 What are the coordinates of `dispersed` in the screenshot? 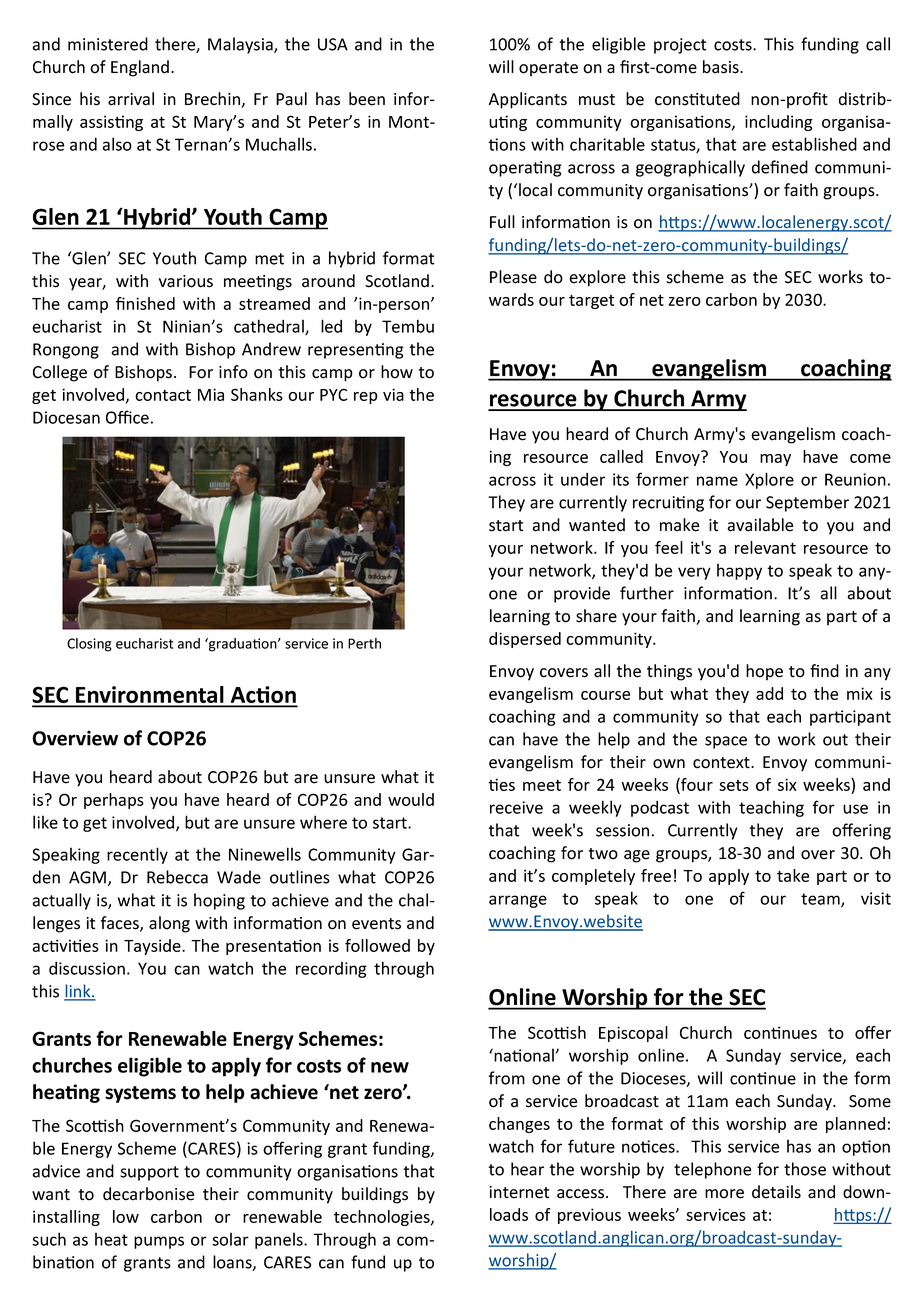 It's located at (525, 640).
